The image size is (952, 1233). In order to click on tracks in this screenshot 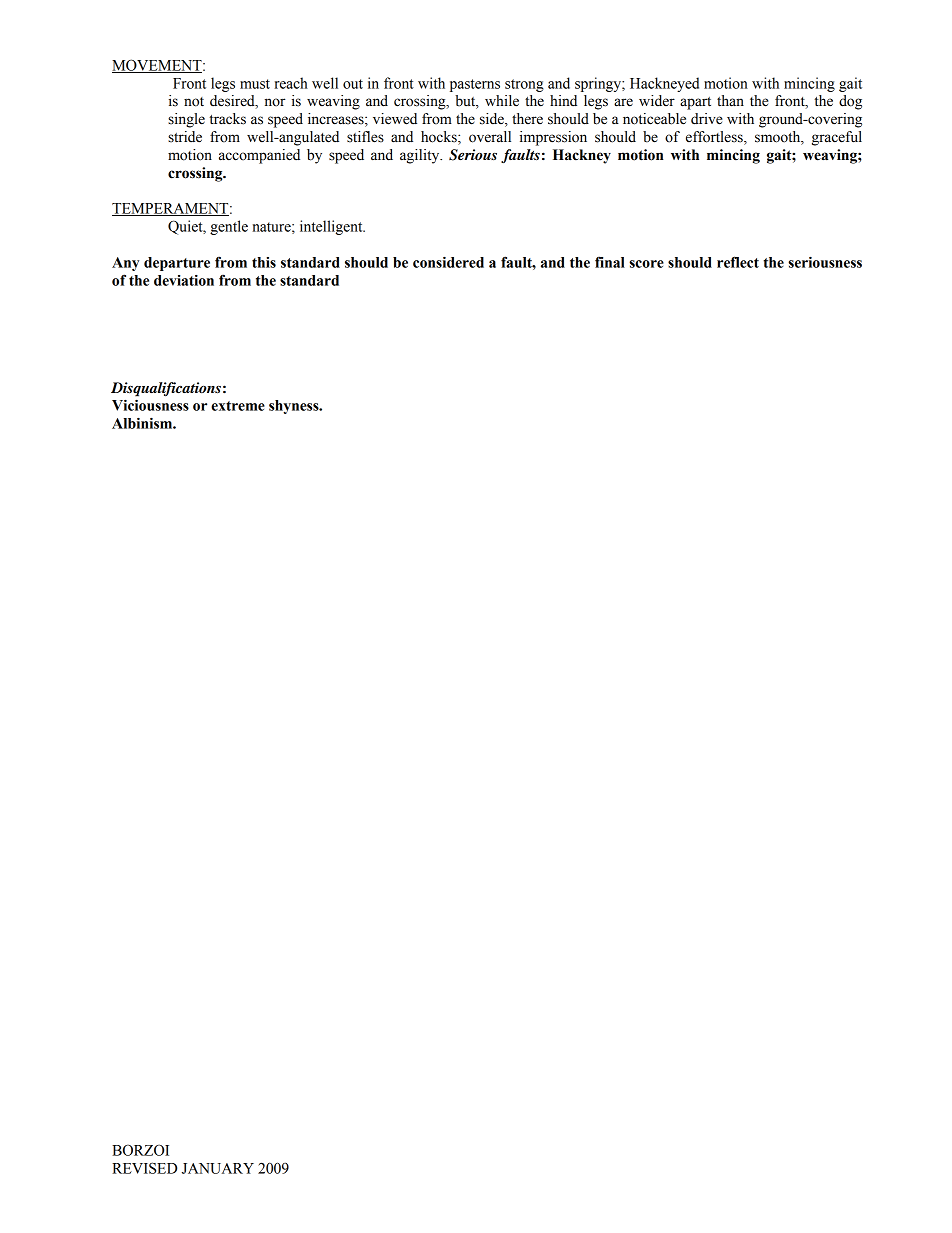, I will do `click(227, 119)`.
